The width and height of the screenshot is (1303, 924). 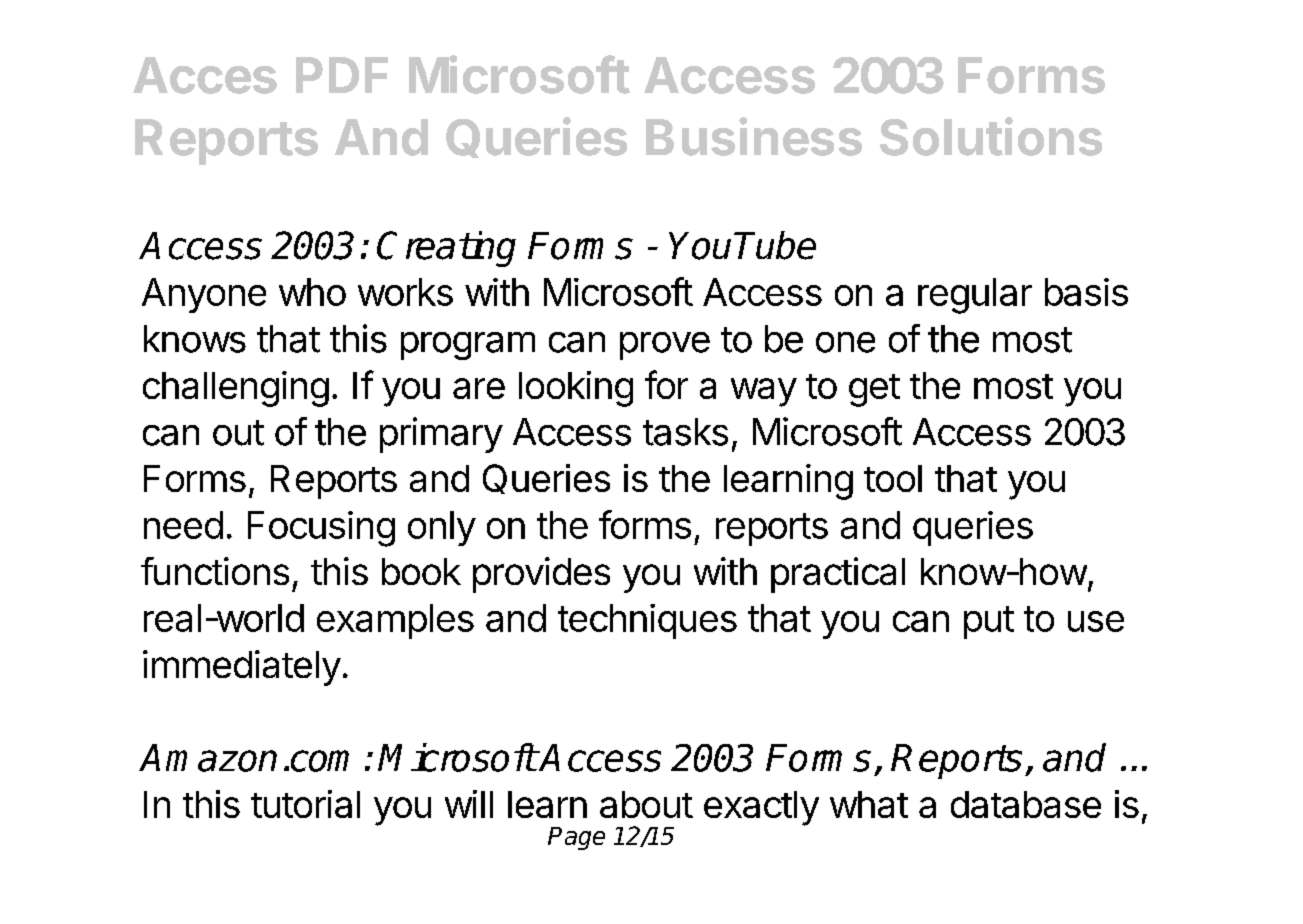 I want to click on who, so click(x=312, y=292).
